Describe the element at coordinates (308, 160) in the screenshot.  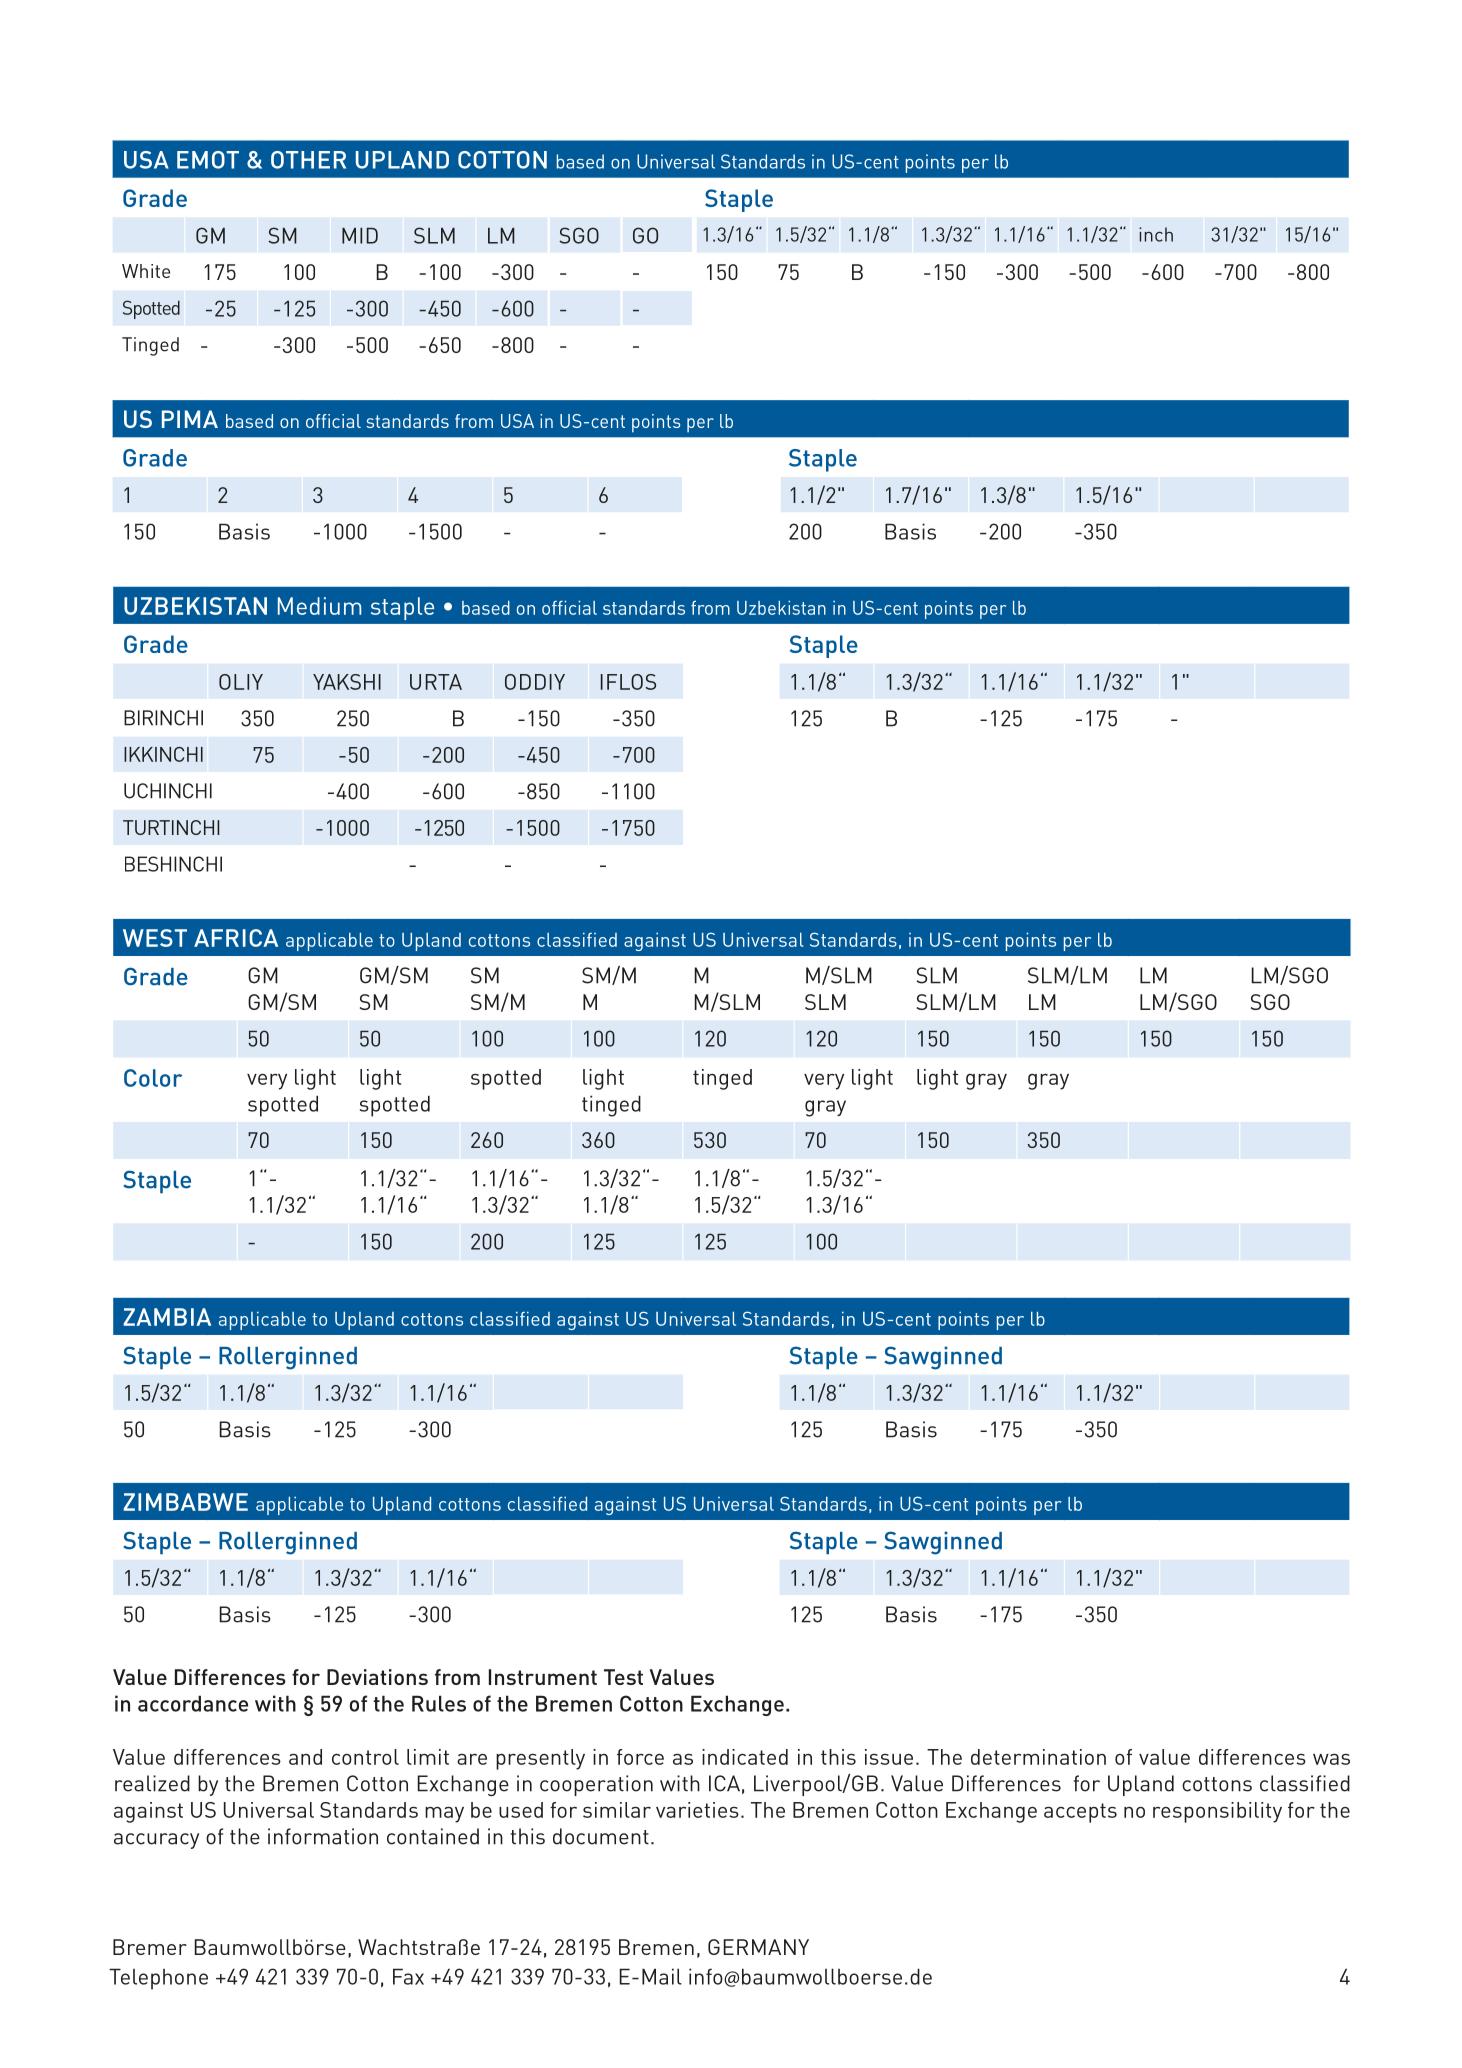
I see `OTHER` at that location.
